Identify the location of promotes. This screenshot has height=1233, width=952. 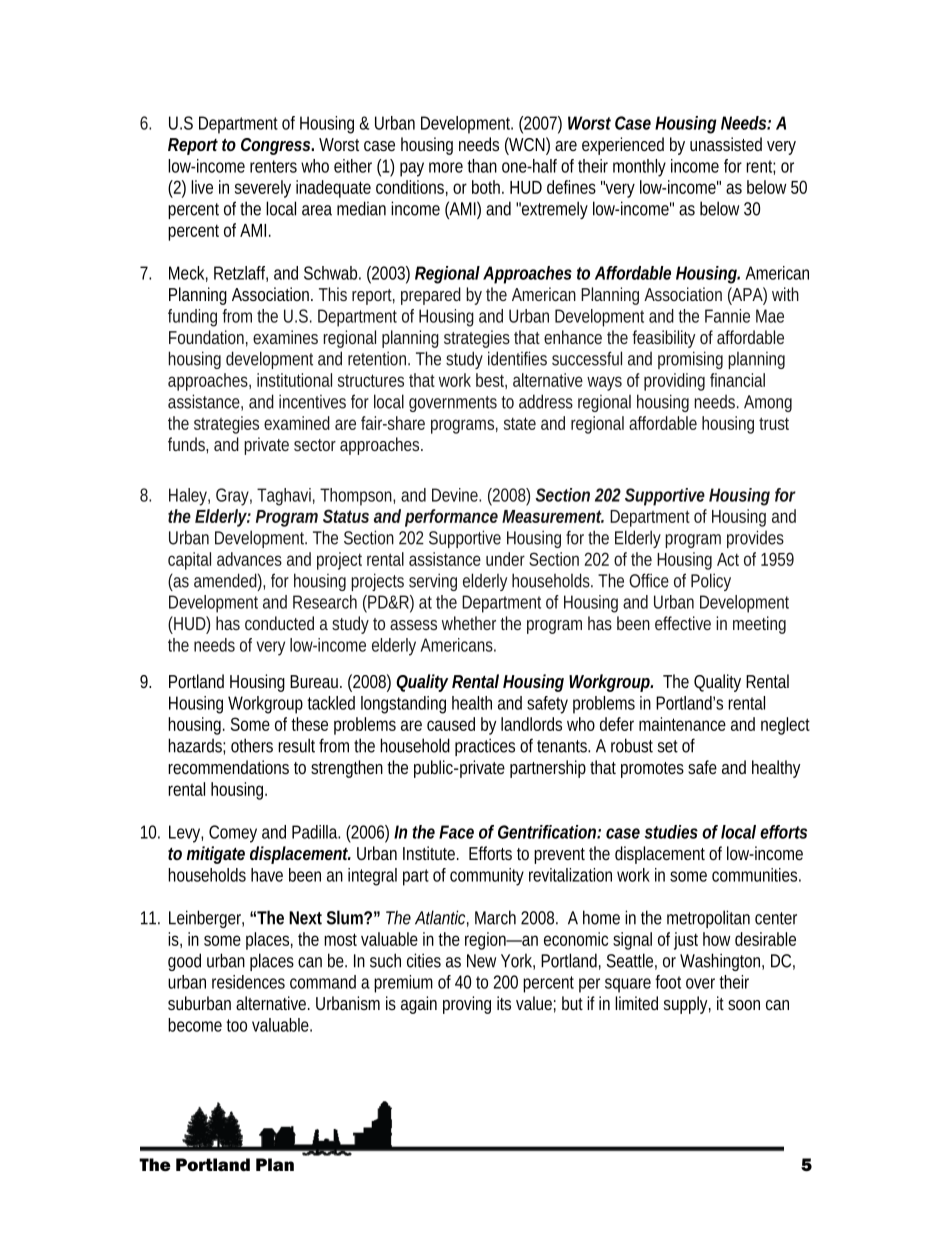
(652, 770).
